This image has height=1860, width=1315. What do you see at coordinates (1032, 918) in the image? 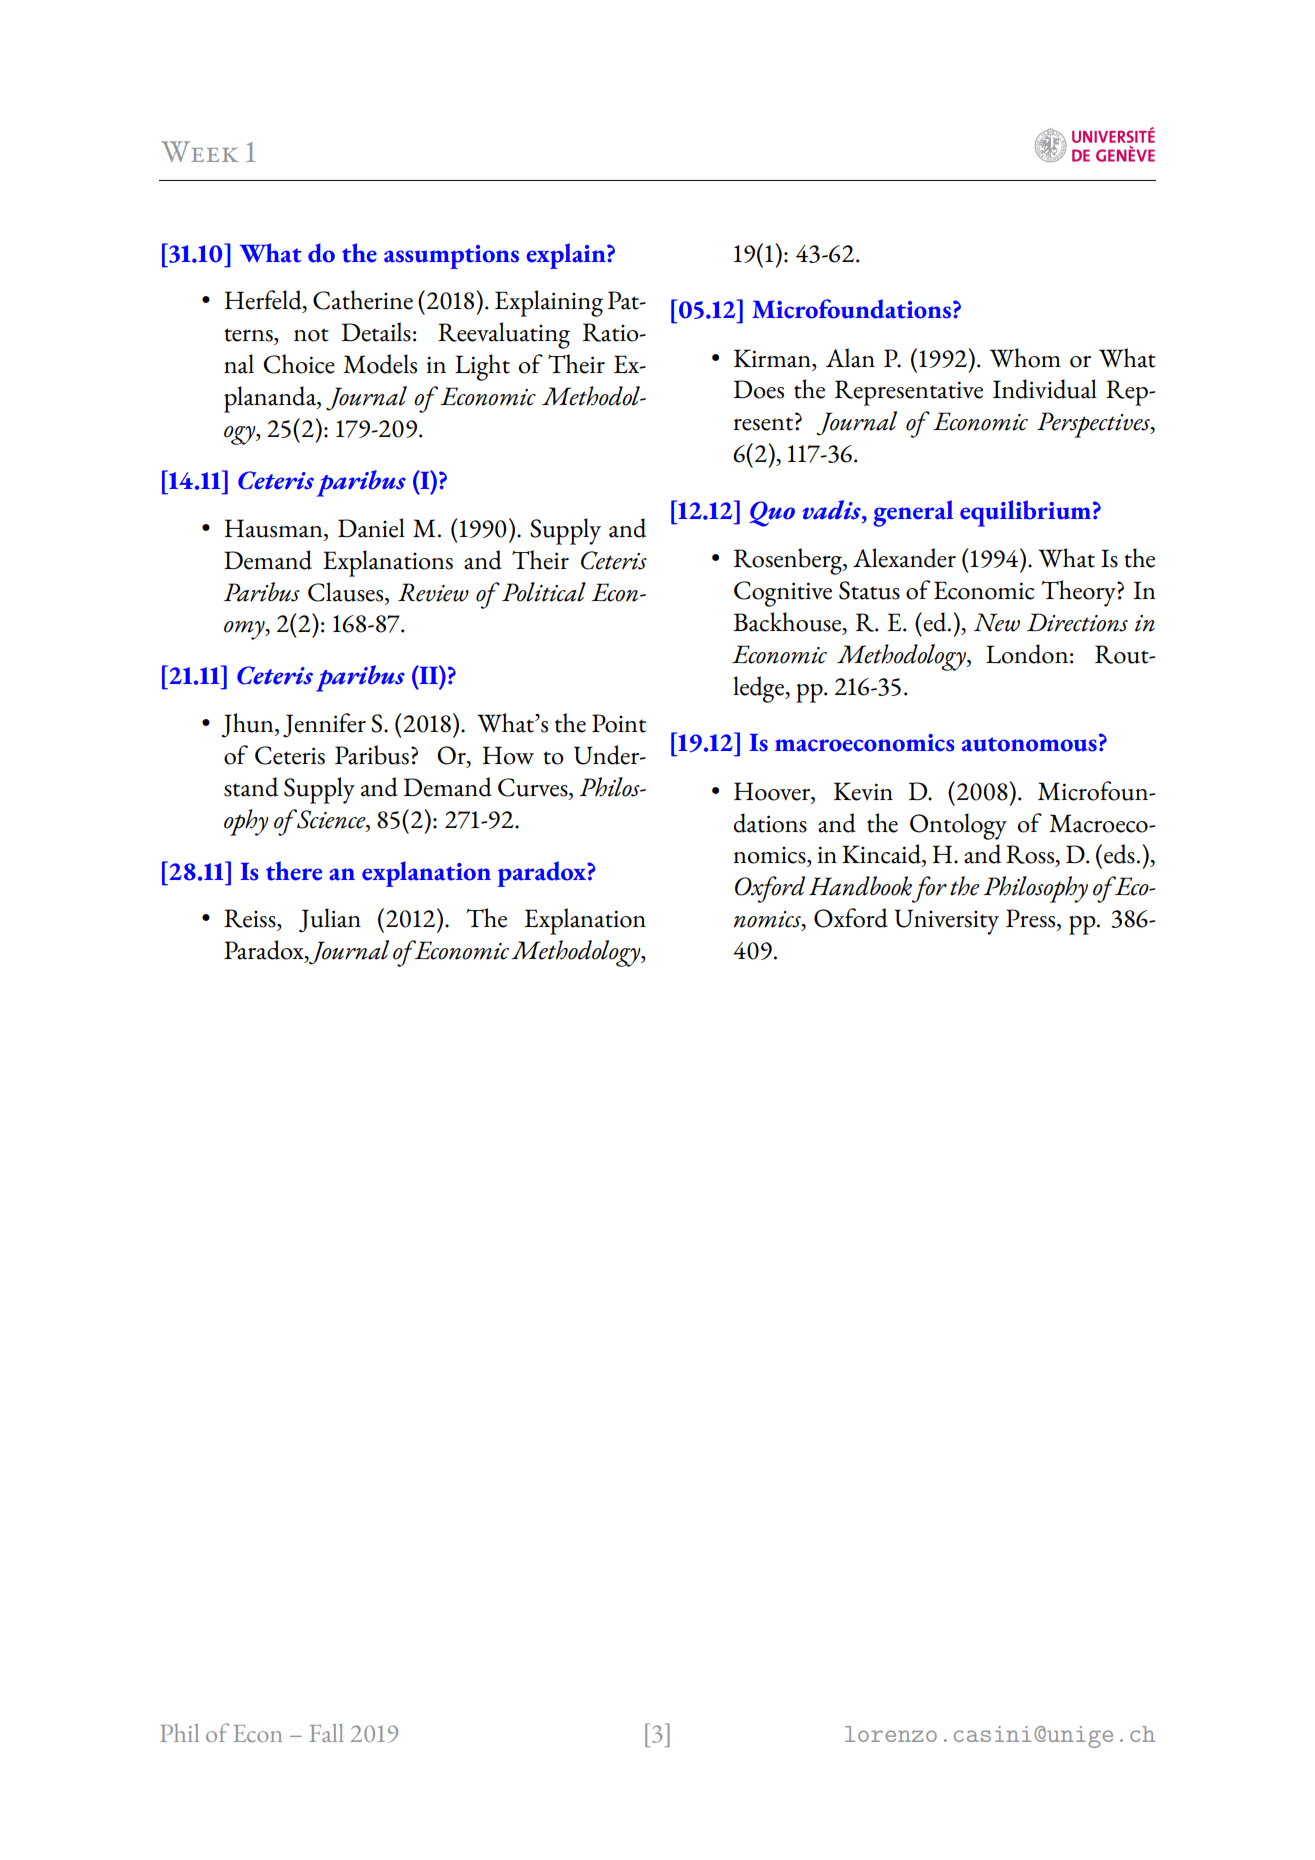
I see `Press` at bounding box center [1032, 918].
